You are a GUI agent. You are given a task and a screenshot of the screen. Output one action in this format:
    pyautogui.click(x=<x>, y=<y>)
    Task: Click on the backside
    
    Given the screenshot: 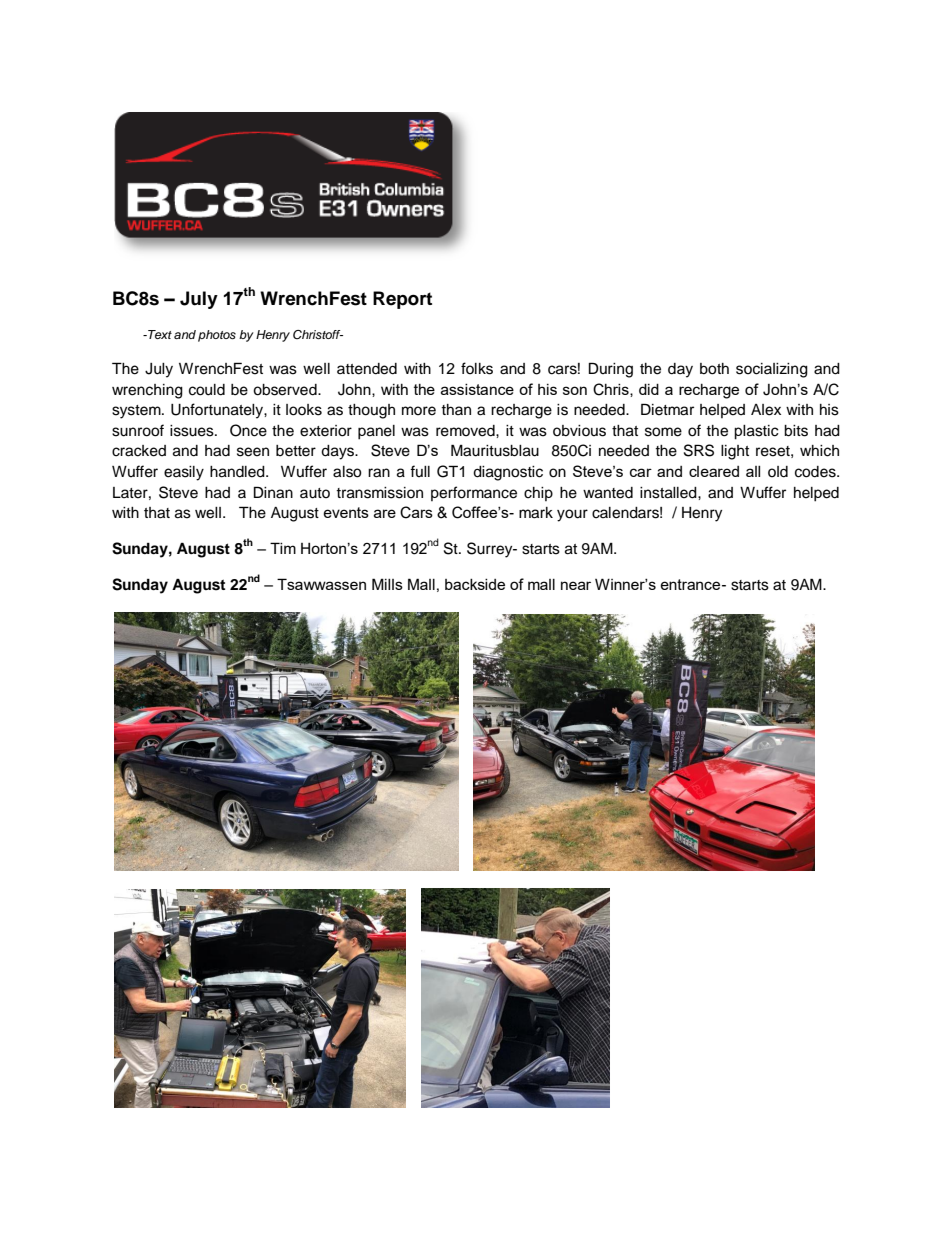 What is the action you would take?
    pyautogui.click(x=475, y=584)
